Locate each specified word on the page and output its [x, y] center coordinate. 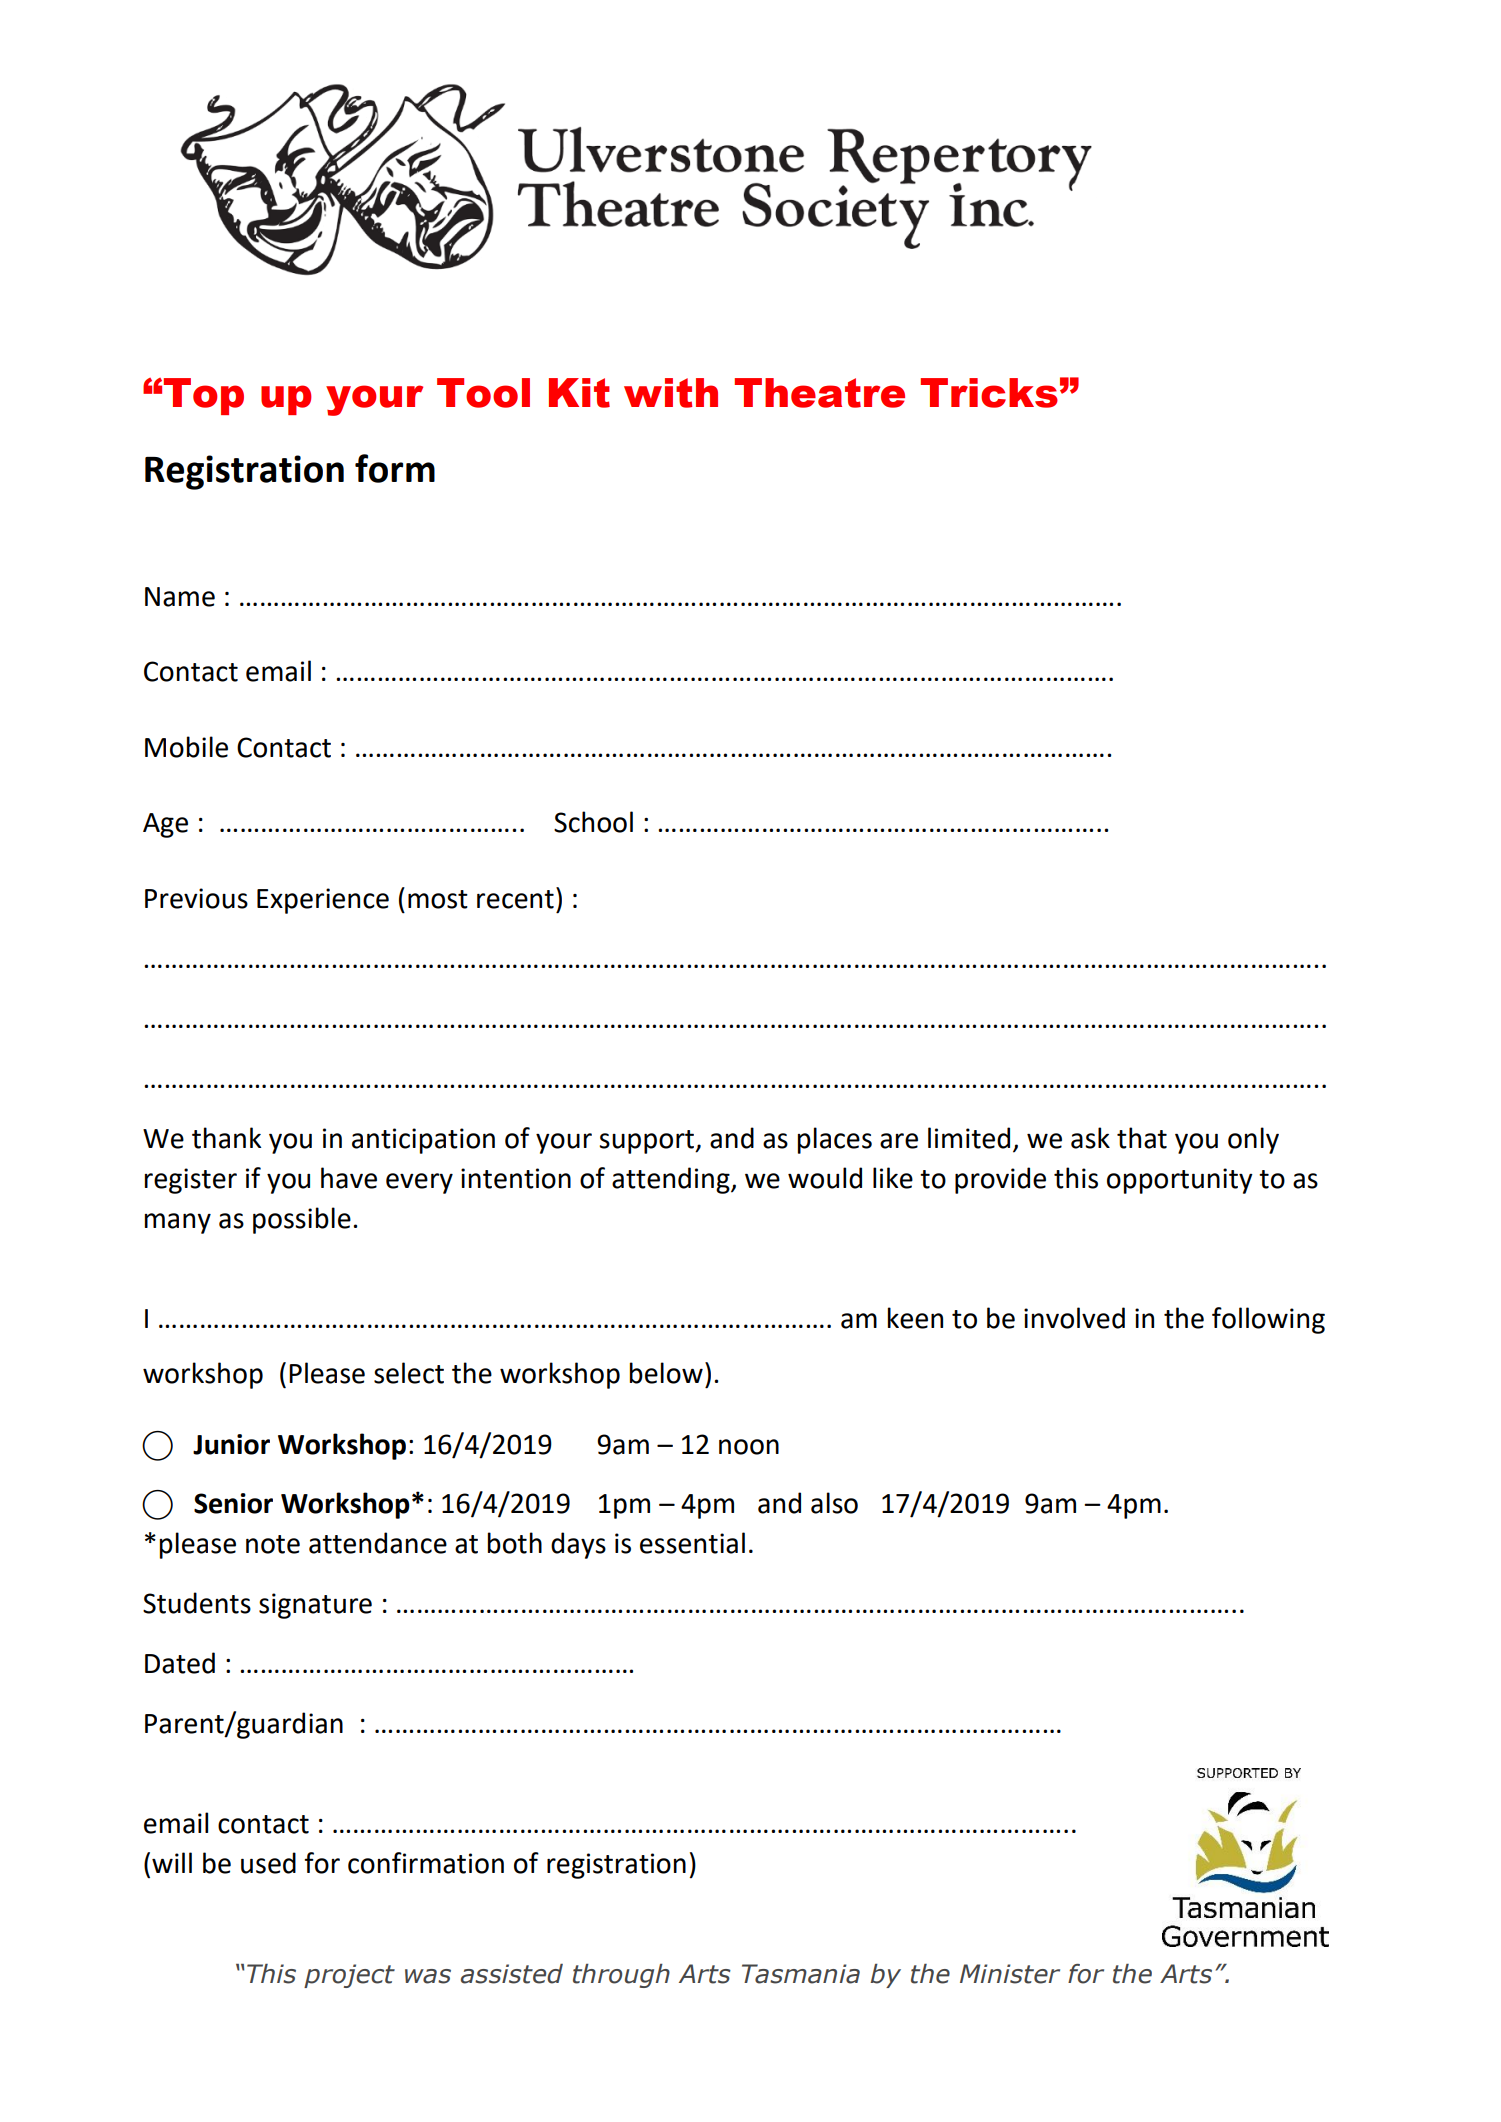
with [671, 393]
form [395, 468]
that [1142, 1138]
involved [1074, 1318]
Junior [231, 1444]
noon [749, 1447]
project [349, 1976]
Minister [1010, 1974]
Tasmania [801, 1974]
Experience [323, 901]
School [593, 822]
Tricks [989, 393]
